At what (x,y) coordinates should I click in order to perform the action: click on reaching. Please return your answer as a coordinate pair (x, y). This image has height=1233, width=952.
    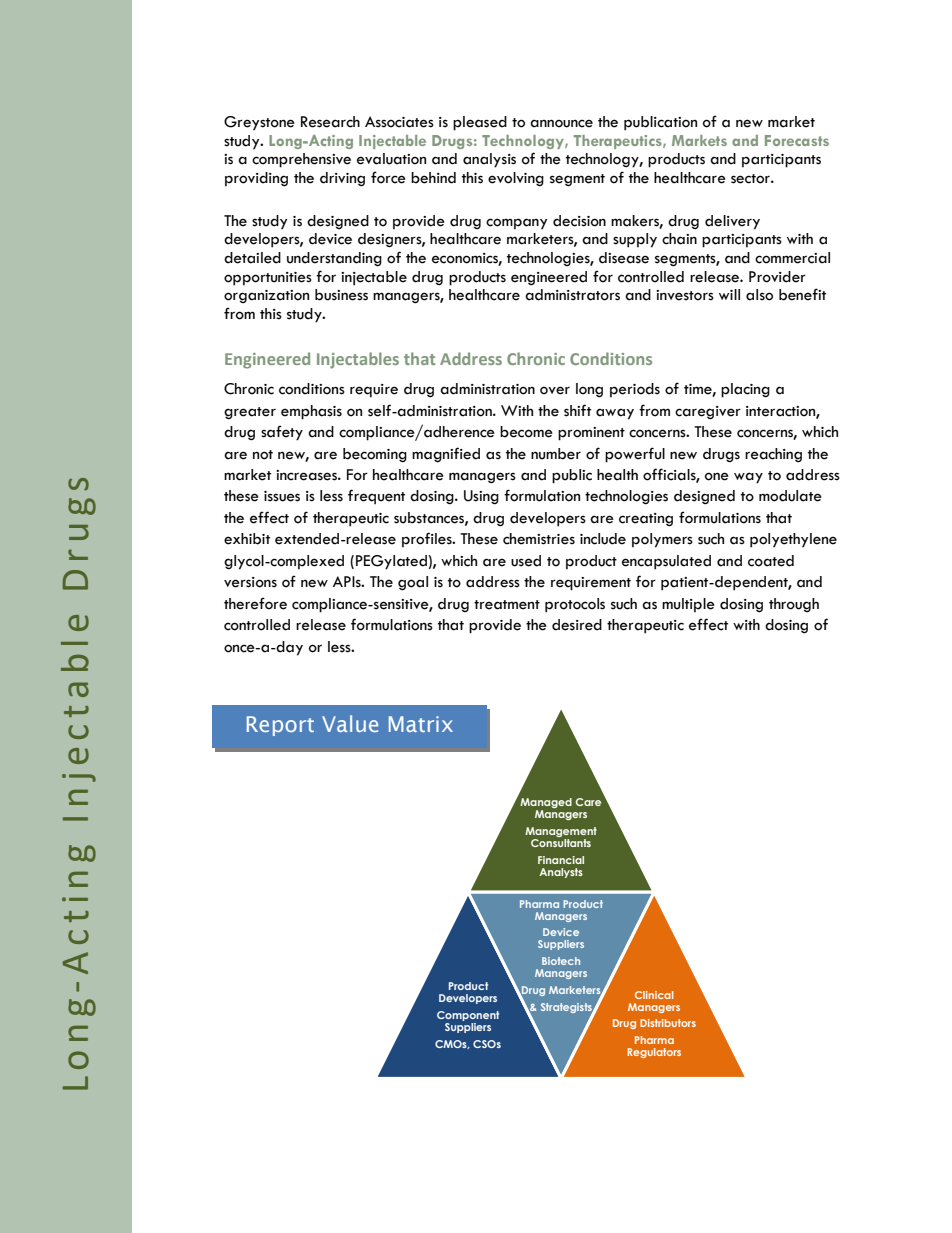
    Looking at the image, I should click on (773, 455).
